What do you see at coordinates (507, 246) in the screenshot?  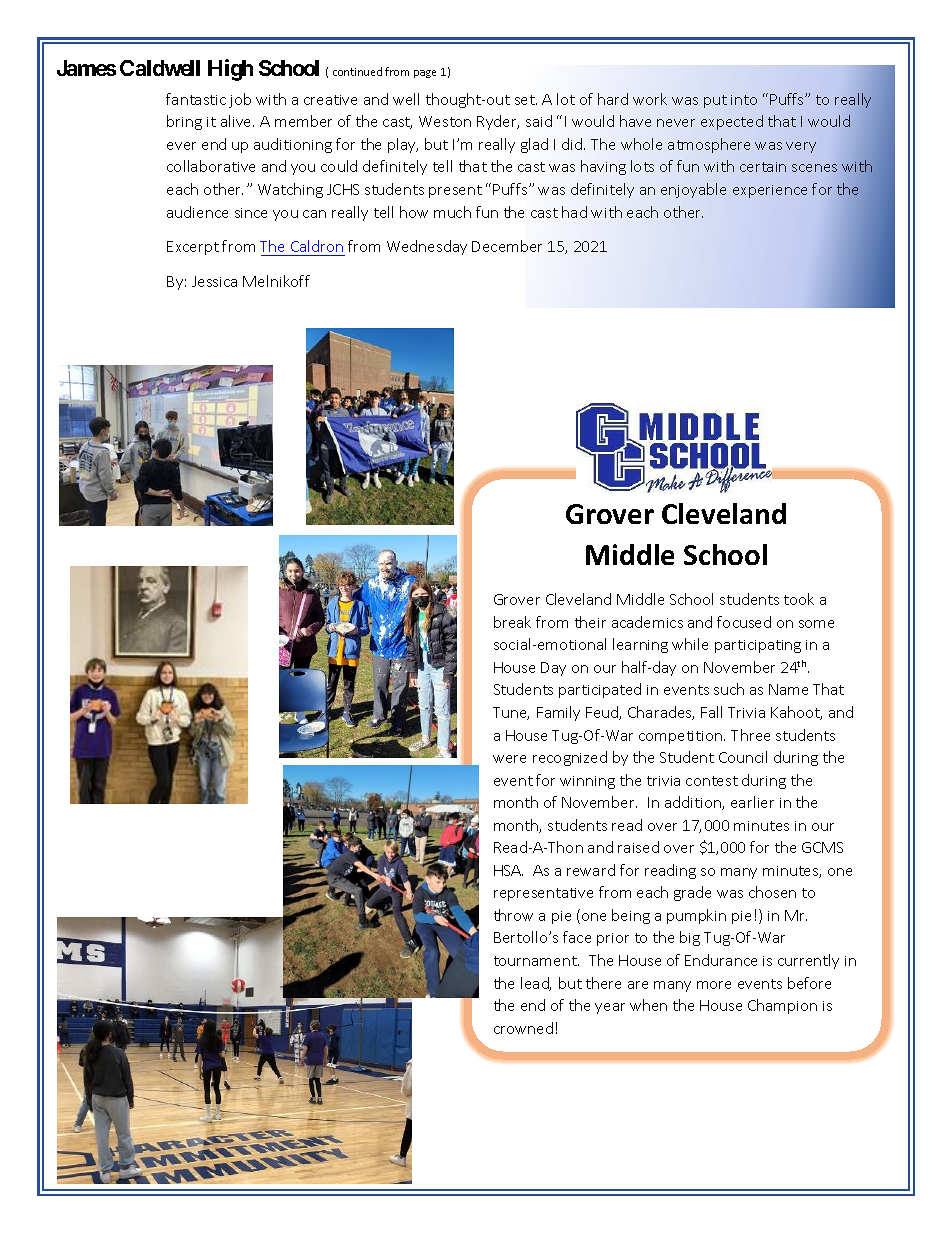 I see `December` at bounding box center [507, 246].
